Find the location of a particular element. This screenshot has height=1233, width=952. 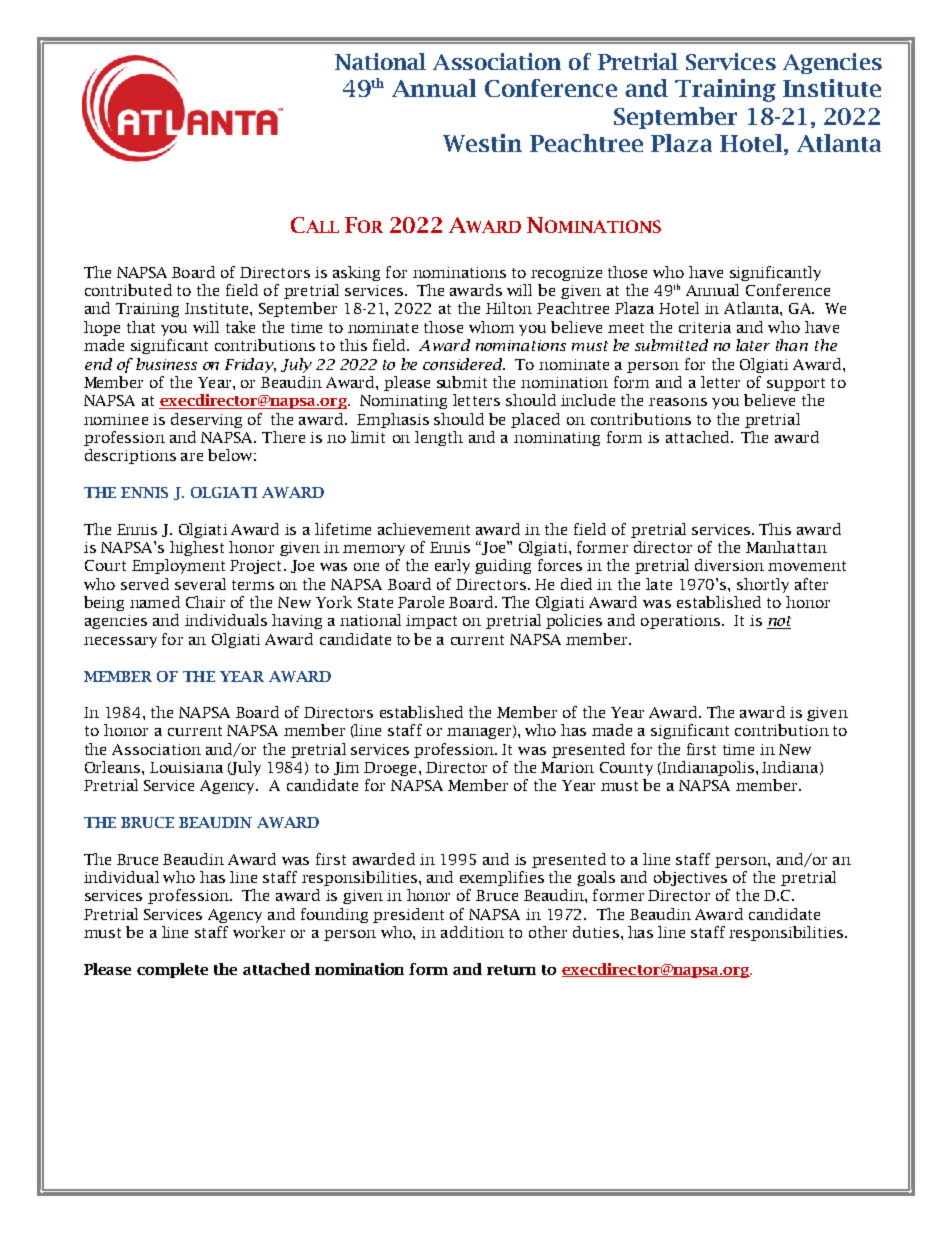

complete is located at coordinates (172, 970).
